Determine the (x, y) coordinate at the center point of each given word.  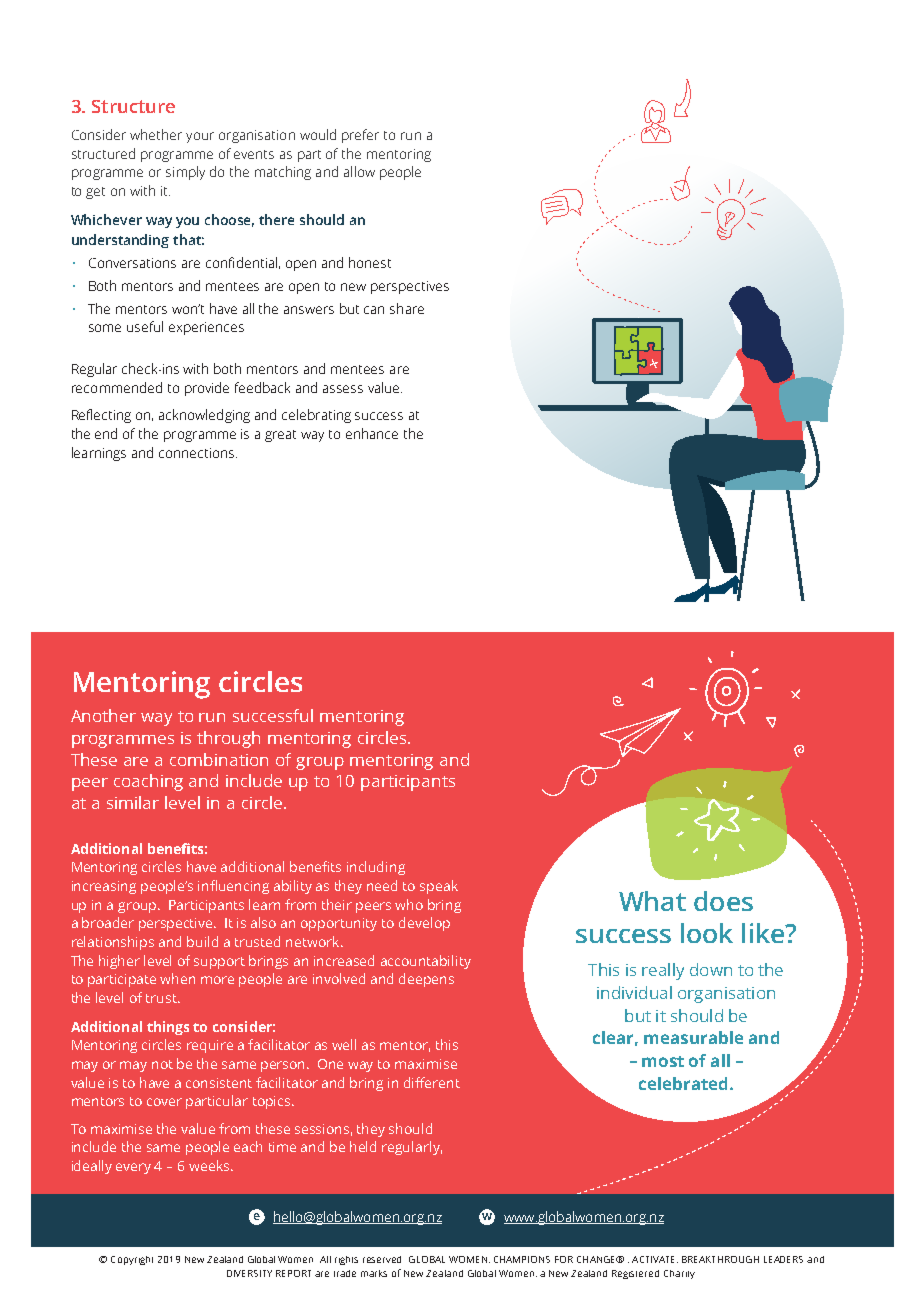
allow (359, 171)
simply (185, 173)
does (723, 901)
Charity (679, 1274)
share (407, 308)
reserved (382, 1259)
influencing (233, 887)
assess (343, 389)
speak (439, 887)
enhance (372, 433)
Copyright (132, 1260)
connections (198, 453)
